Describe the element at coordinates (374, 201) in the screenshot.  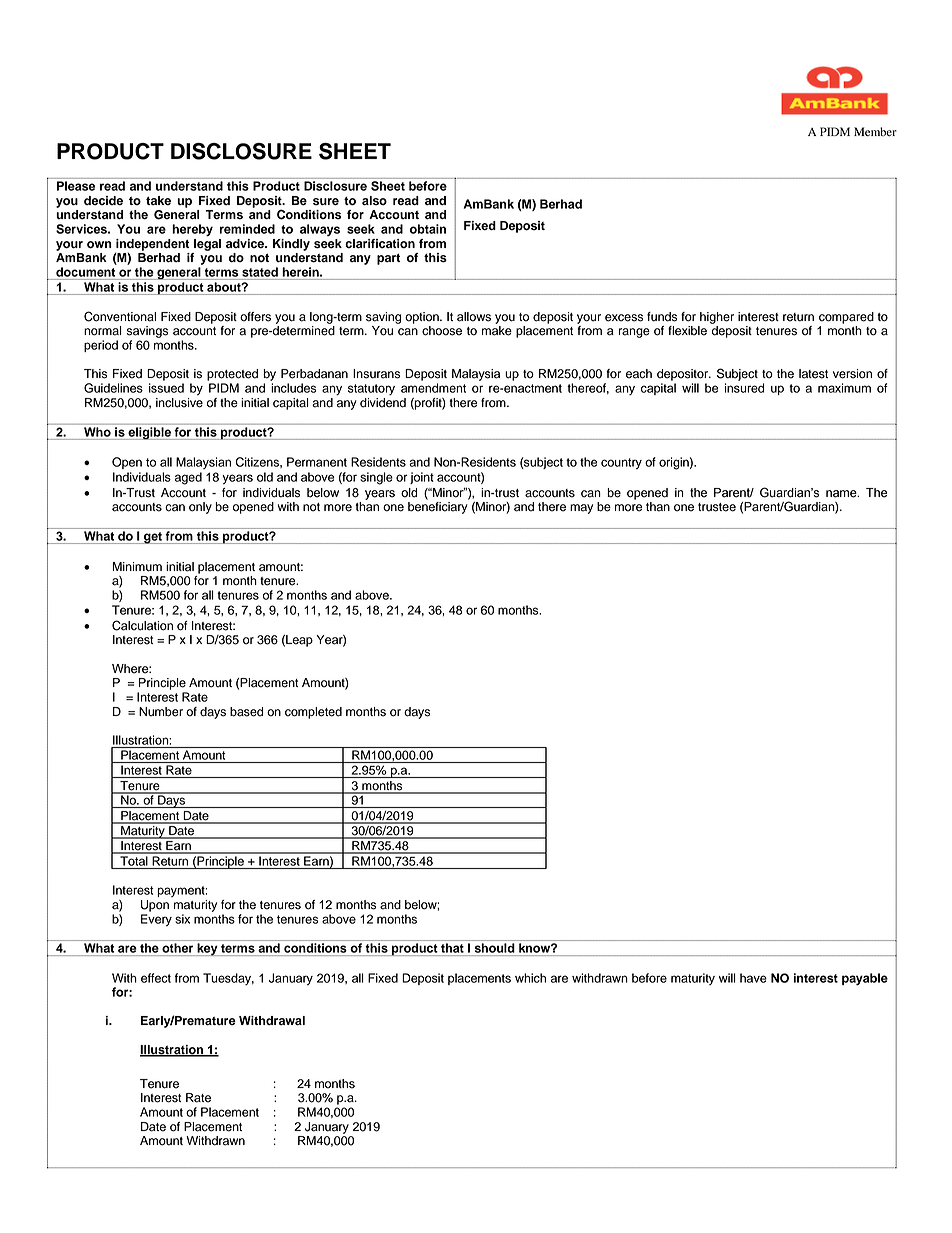
I see `also` at that location.
